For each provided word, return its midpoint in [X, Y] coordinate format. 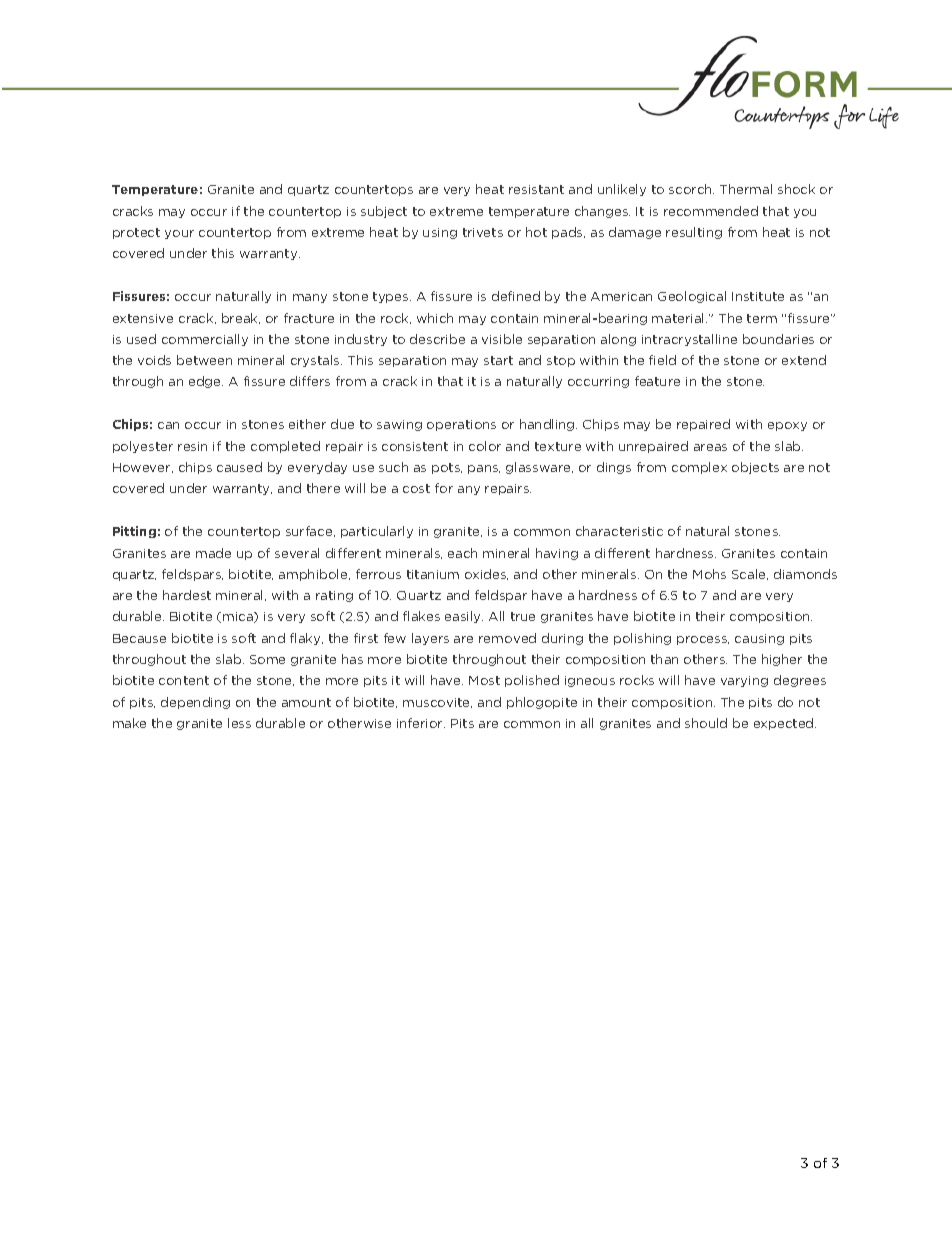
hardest [187, 595]
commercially [205, 340]
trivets [483, 232]
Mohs [709, 574]
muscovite [437, 703]
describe [437, 339]
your [179, 234]
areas [710, 447]
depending [195, 703]
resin [192, 446]
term [762, 318]
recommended [711, 211]
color [485, 446]
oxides [486, 574]
